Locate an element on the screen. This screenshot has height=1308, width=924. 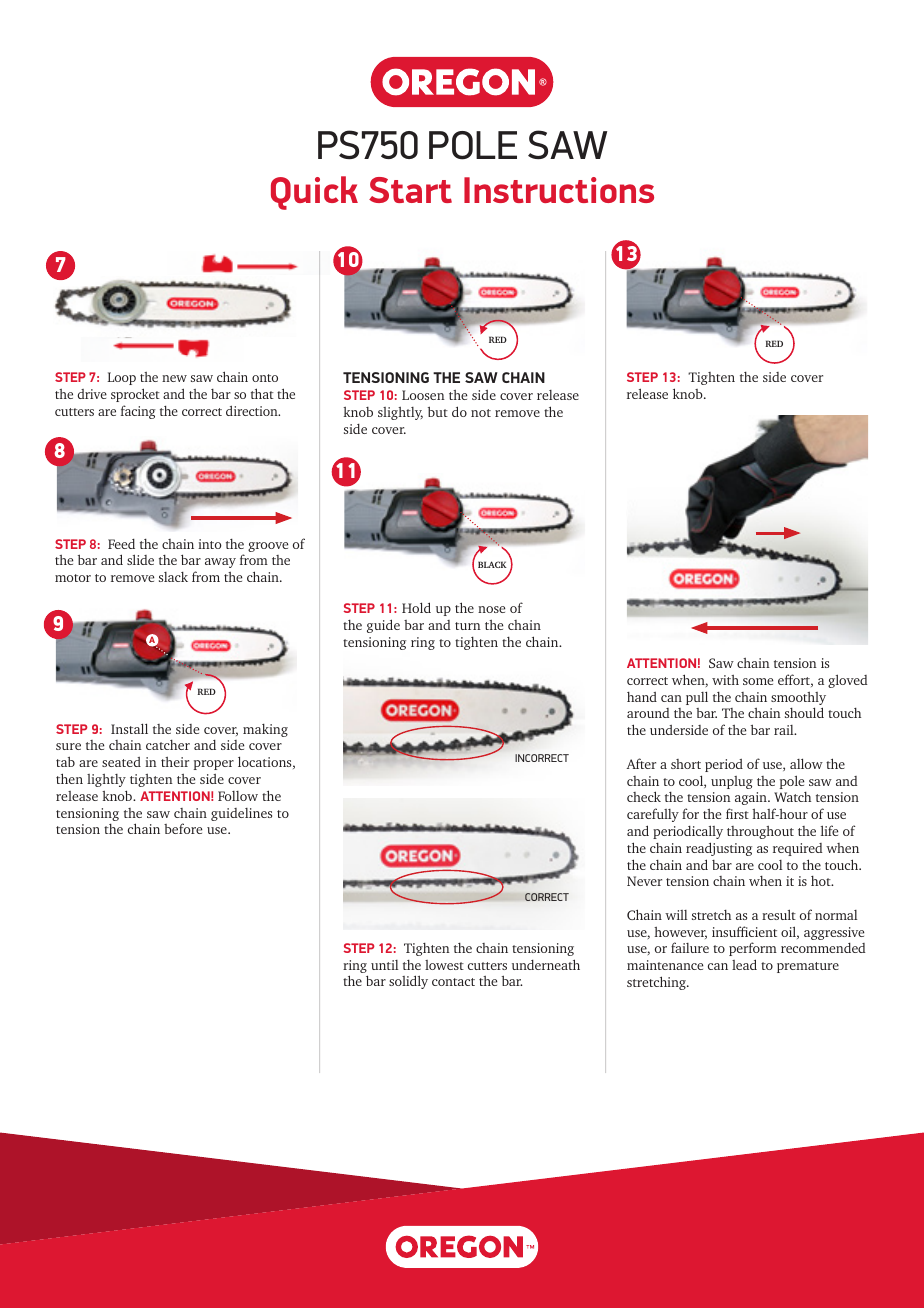
Instructions is located at coordinates (559, 190).
